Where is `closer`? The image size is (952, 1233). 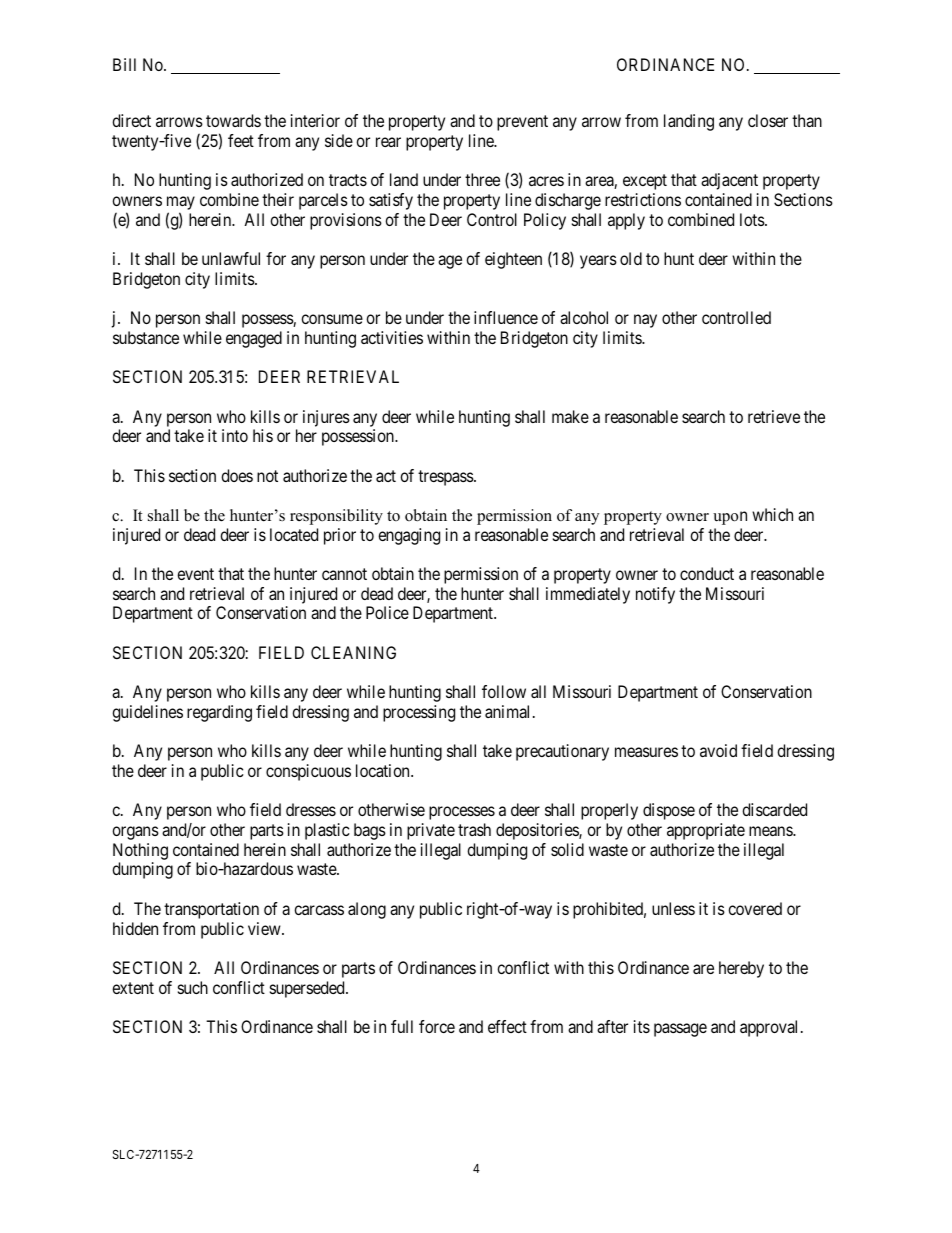 closer is located at coordinates (768, 120).
